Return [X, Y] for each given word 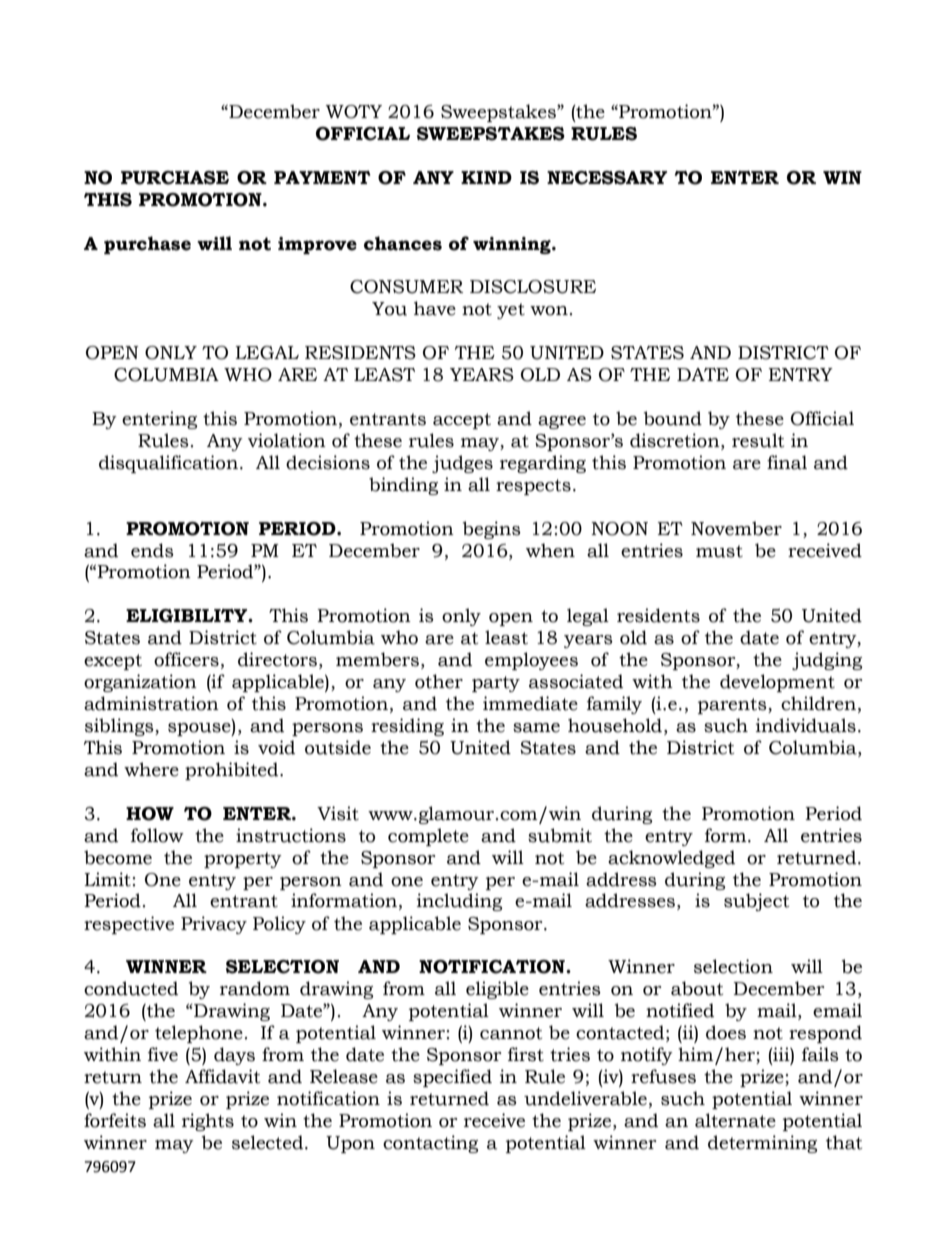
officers [186, 659]
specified [452, 1078]
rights [208, 1122]
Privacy [214, 925]
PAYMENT [322, 177]
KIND [486, 177]
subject [756, 902]
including [459, 902]
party [496, 684]
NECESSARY [607, 178]
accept [462, 421]
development [777, 683]
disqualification [168, 464]
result [758, 440]
